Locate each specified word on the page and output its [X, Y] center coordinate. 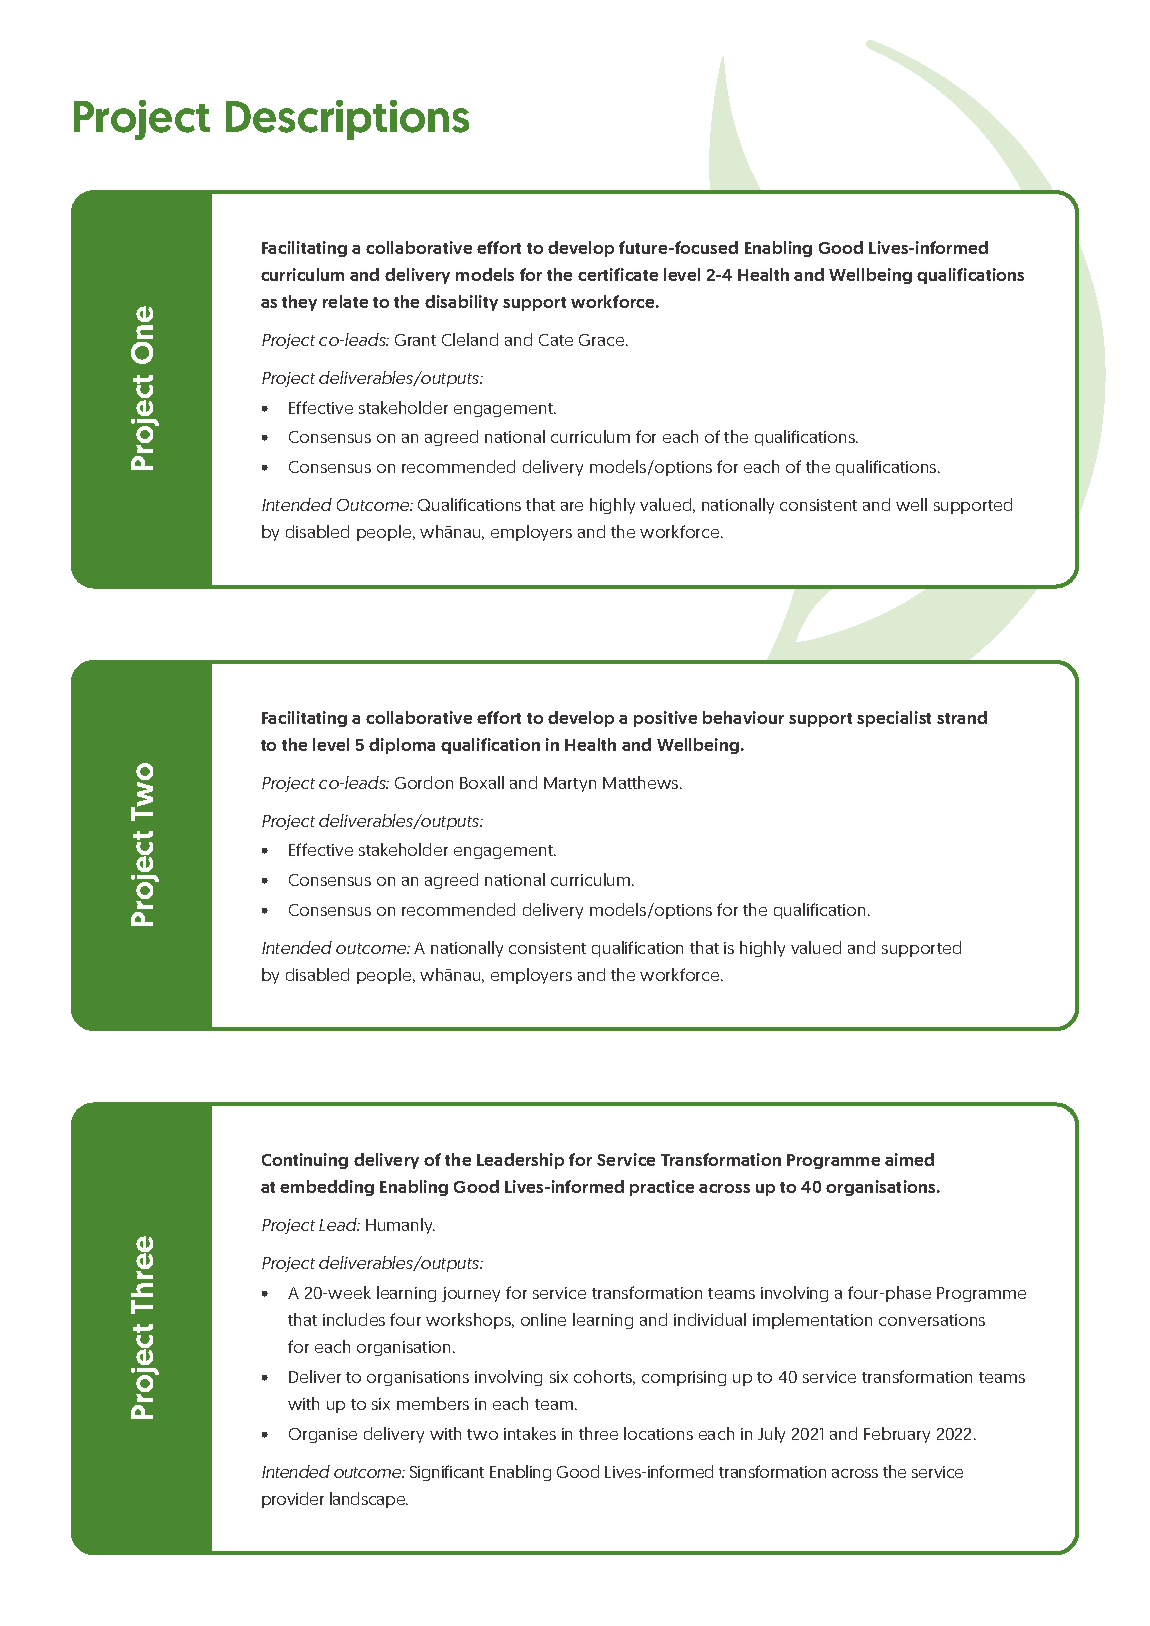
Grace [603, 340]
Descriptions [347, 120]
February [897, 1435]
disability [461, 303]
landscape [369, 1500]
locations [658, 1433]
